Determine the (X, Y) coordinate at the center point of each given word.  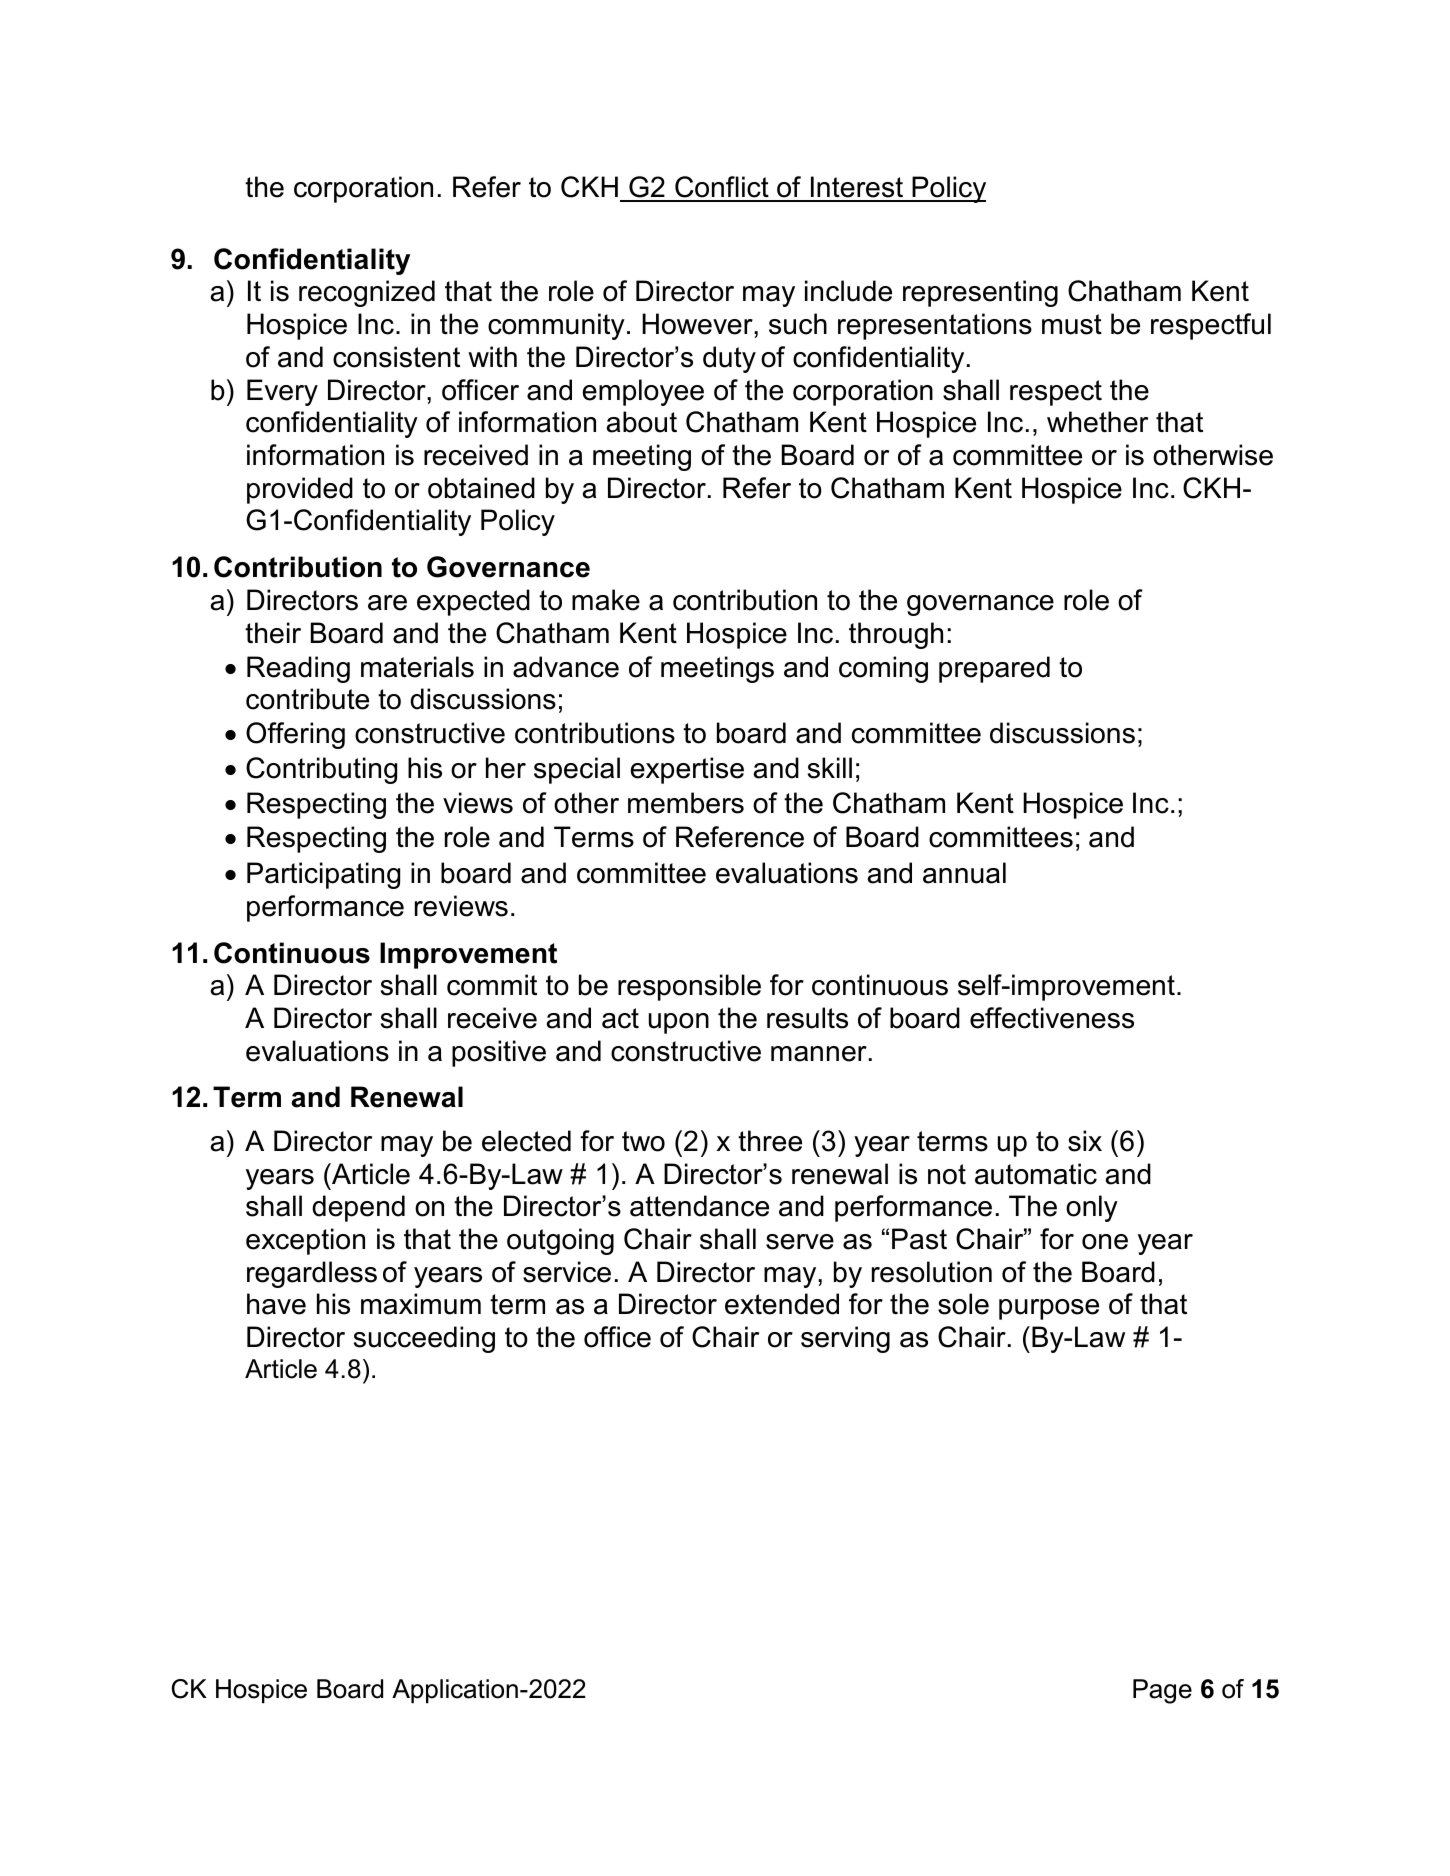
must (1072, 324)
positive (499, 1053)
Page (1162, 1691)
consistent (396, 357)
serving (845, 1339)
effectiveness (1052, 1018)
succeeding (424, 1339)
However (698, 324)
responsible (689, 987)
